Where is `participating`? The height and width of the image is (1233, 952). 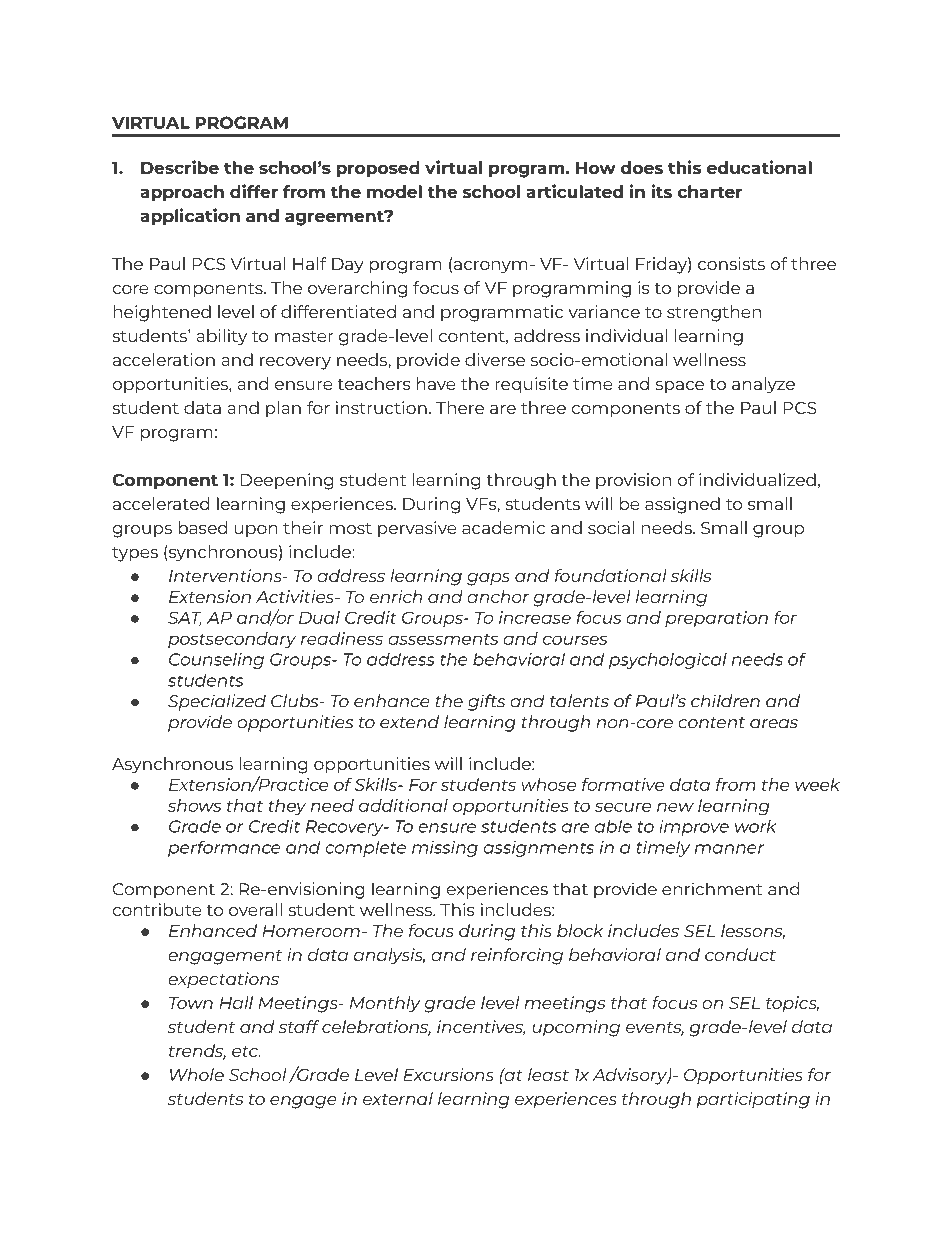 participating is located at coordinates (753, 1100).
